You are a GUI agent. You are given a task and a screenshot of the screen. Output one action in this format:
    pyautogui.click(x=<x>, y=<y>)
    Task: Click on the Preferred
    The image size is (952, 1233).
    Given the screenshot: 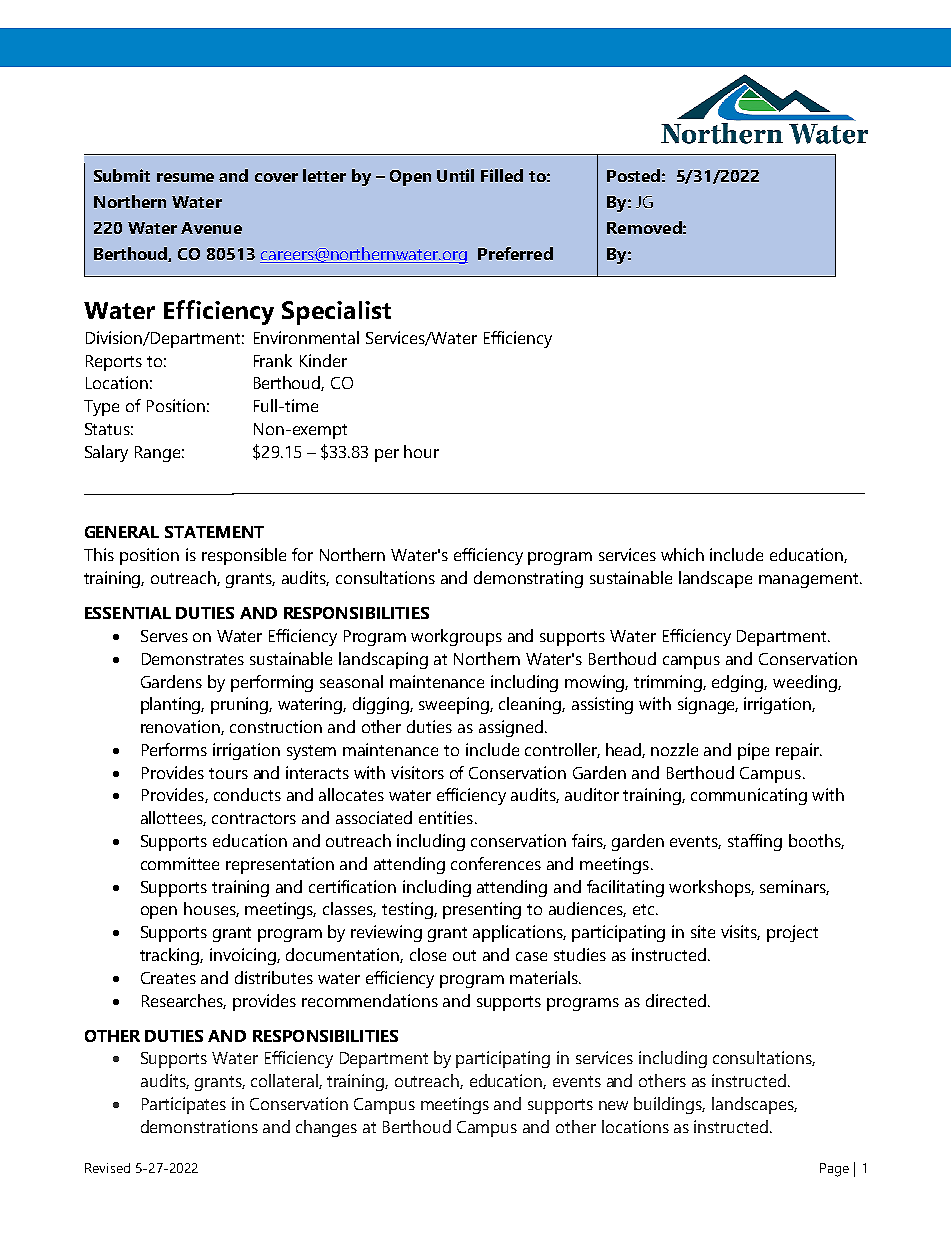 What is the action you would take?
    pyautogui.click(x=515, y=253)
